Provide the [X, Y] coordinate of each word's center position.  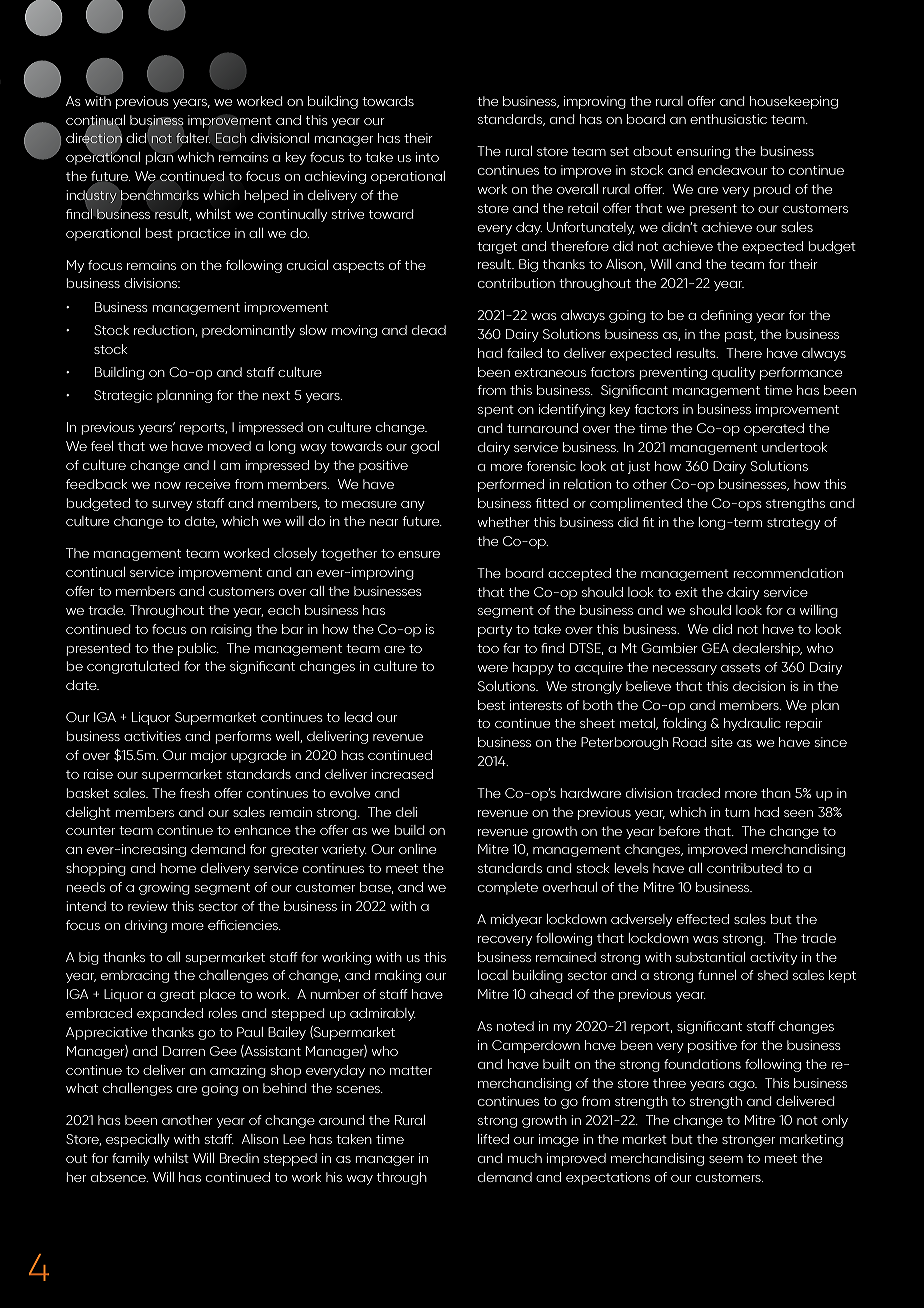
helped [266, 196]
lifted [493, 1139]
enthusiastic [728, 119]
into [427, 157]
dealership [767, 649]
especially [138, 1140]
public [198, 649]
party [495, 631]
